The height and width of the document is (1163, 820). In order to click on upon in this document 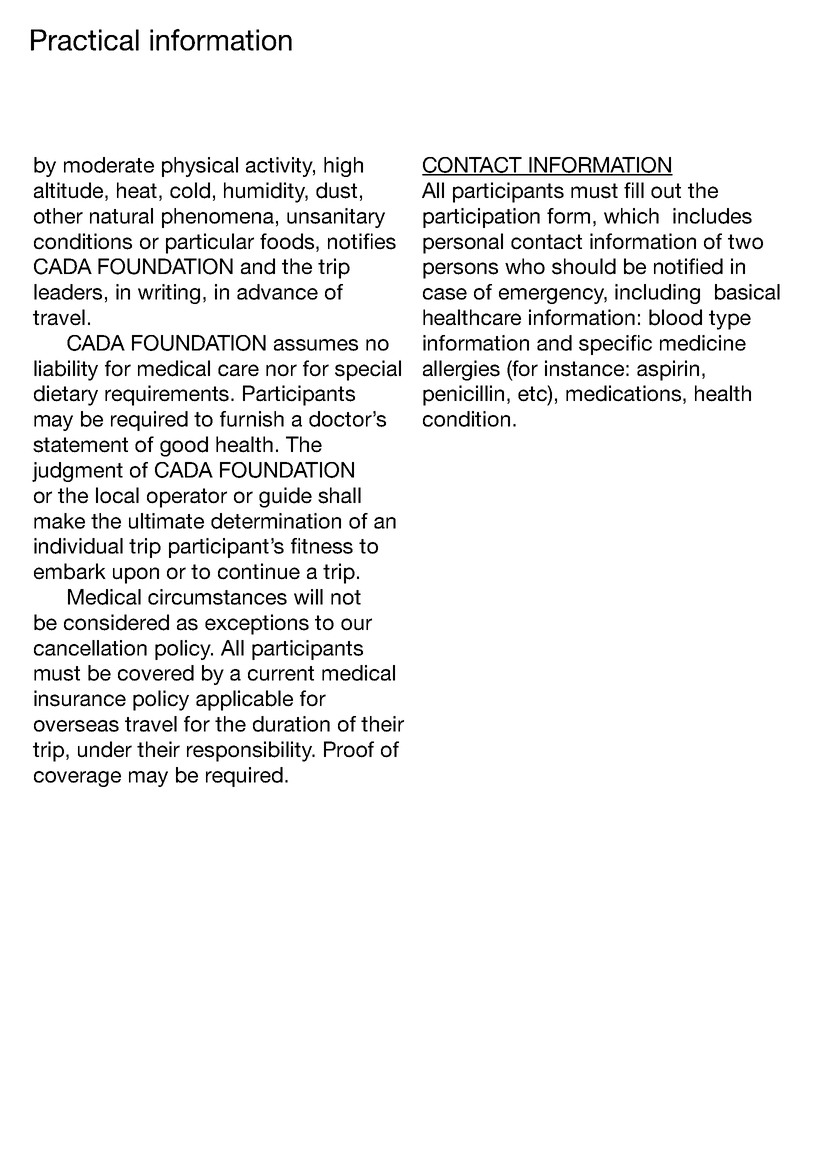, I will do `click(136, 575)`.
